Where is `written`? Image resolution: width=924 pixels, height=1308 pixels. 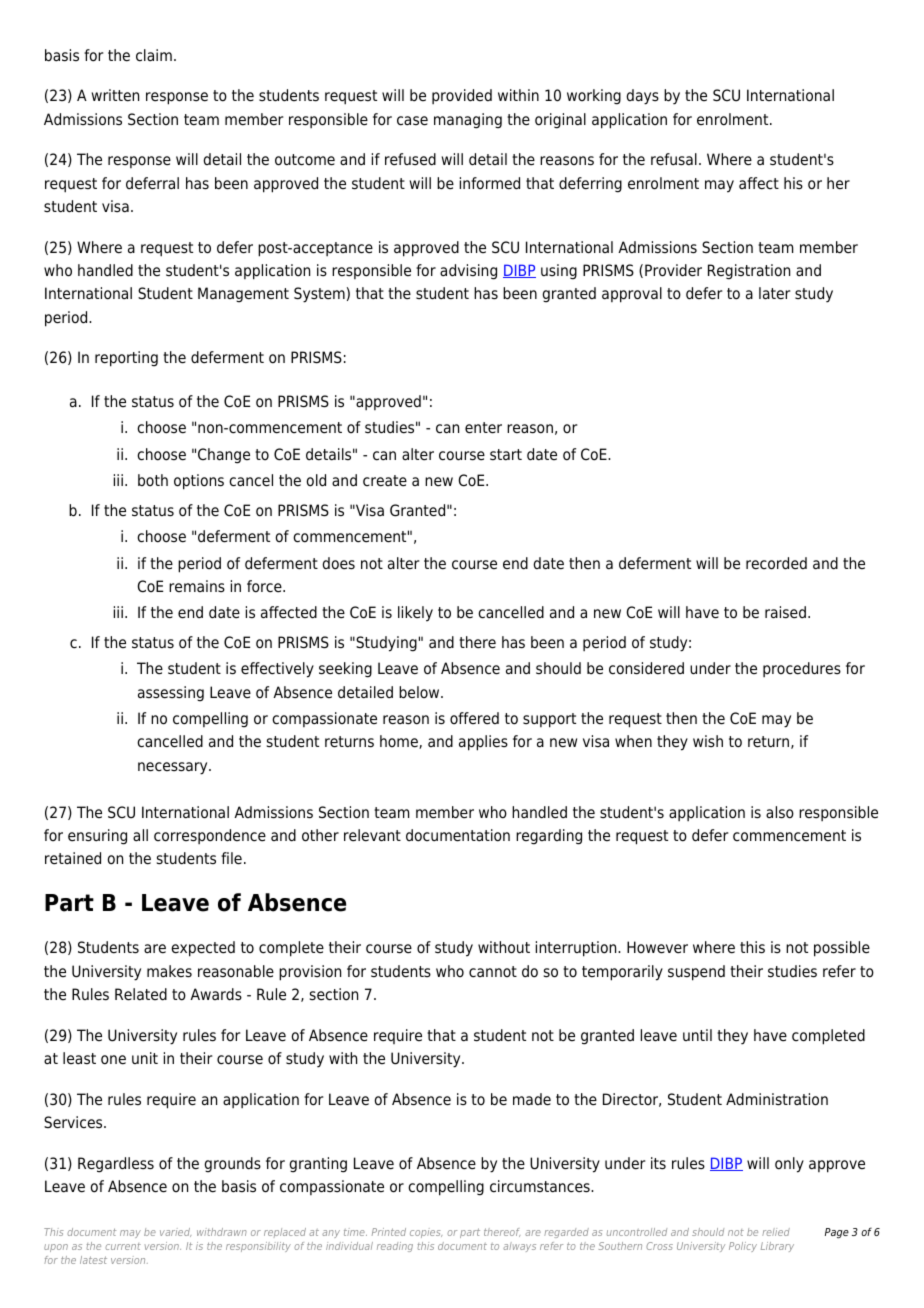
written is located at coordinates (115, 95).
